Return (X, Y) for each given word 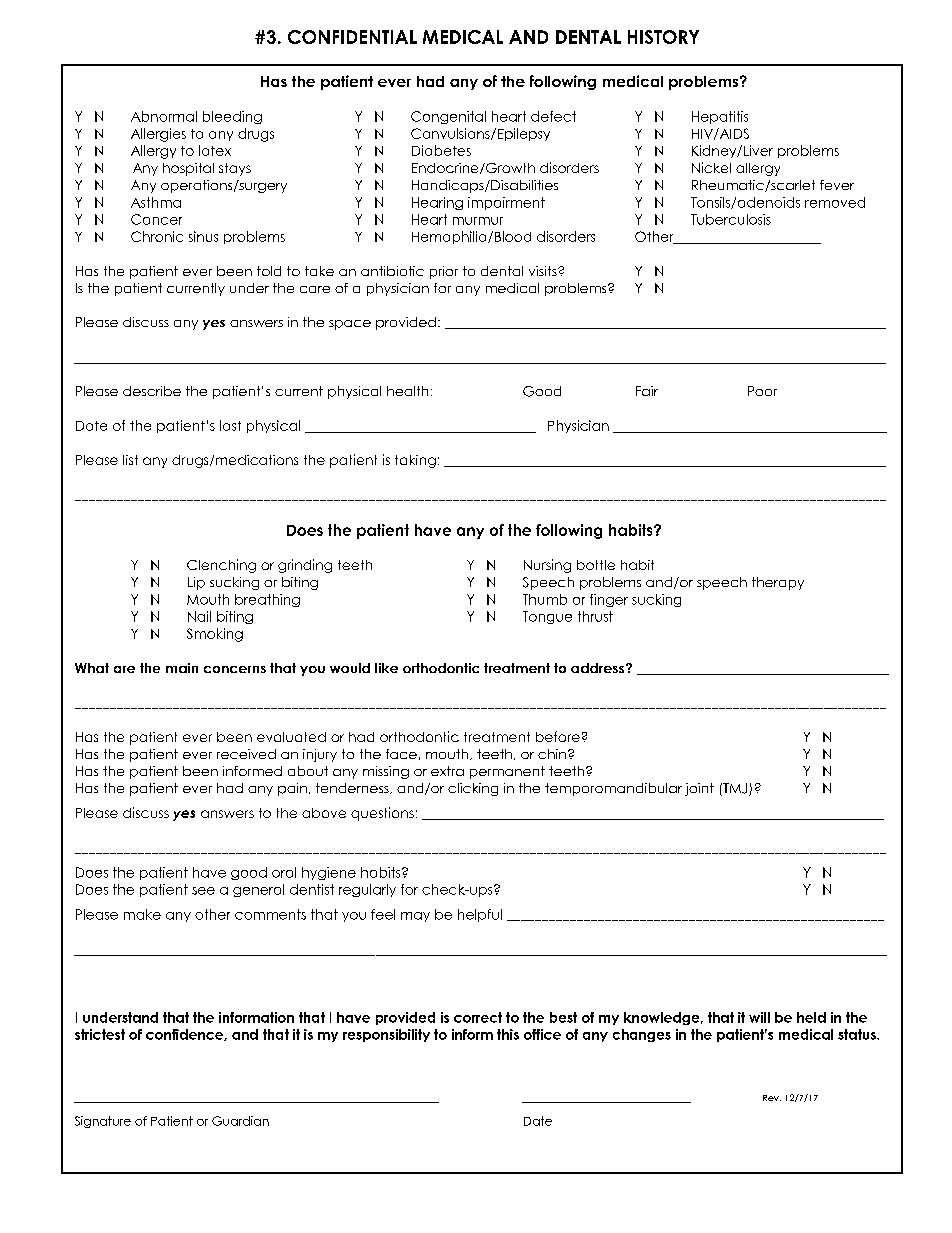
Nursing (547, 566)
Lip (196, 583)
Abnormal (164, 116)
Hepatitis (720, 117)
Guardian (240, 1121)
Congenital (448, 117)
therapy (778, 583)
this (508, 1034)
